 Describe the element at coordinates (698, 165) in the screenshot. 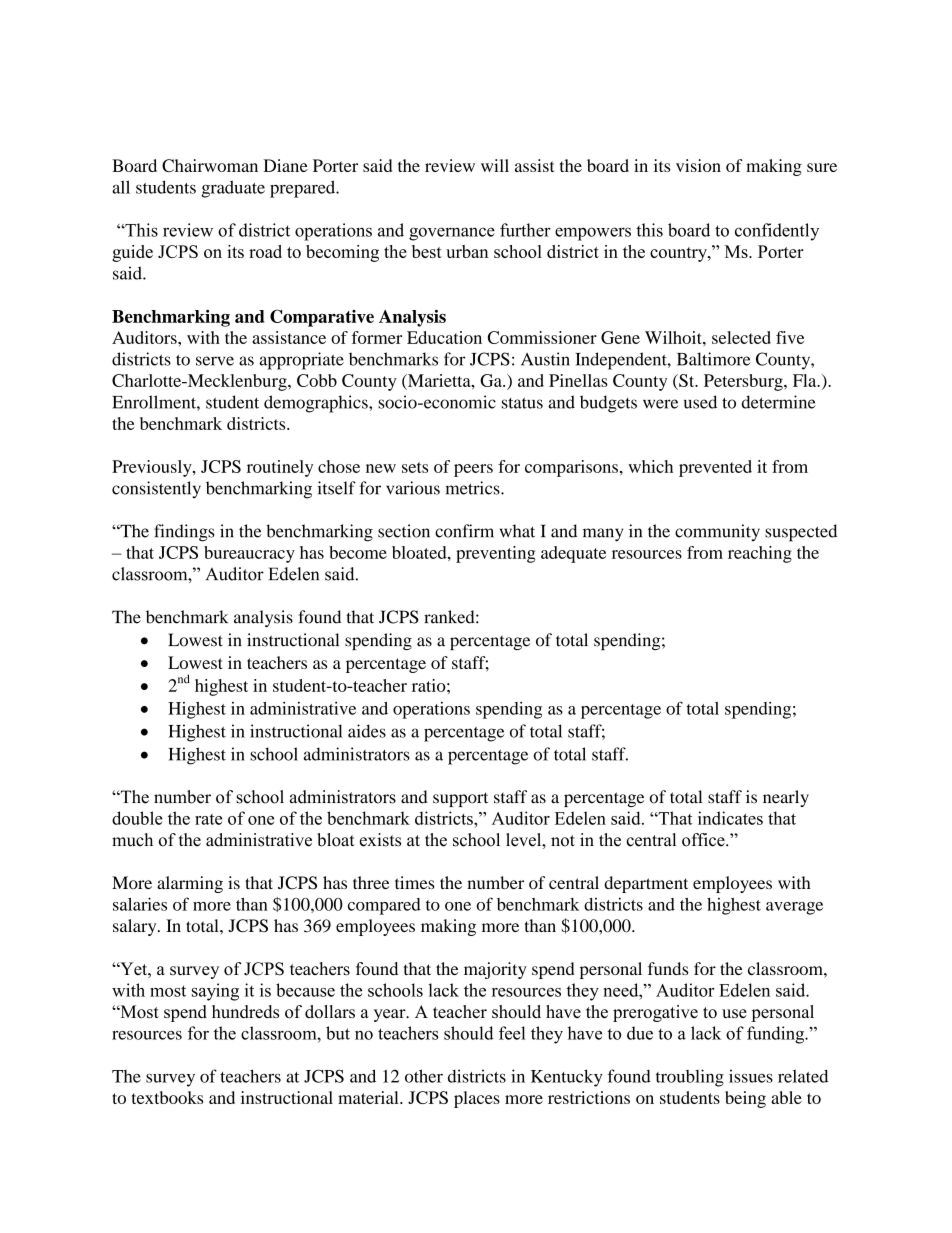

I see `vision` at that location.
